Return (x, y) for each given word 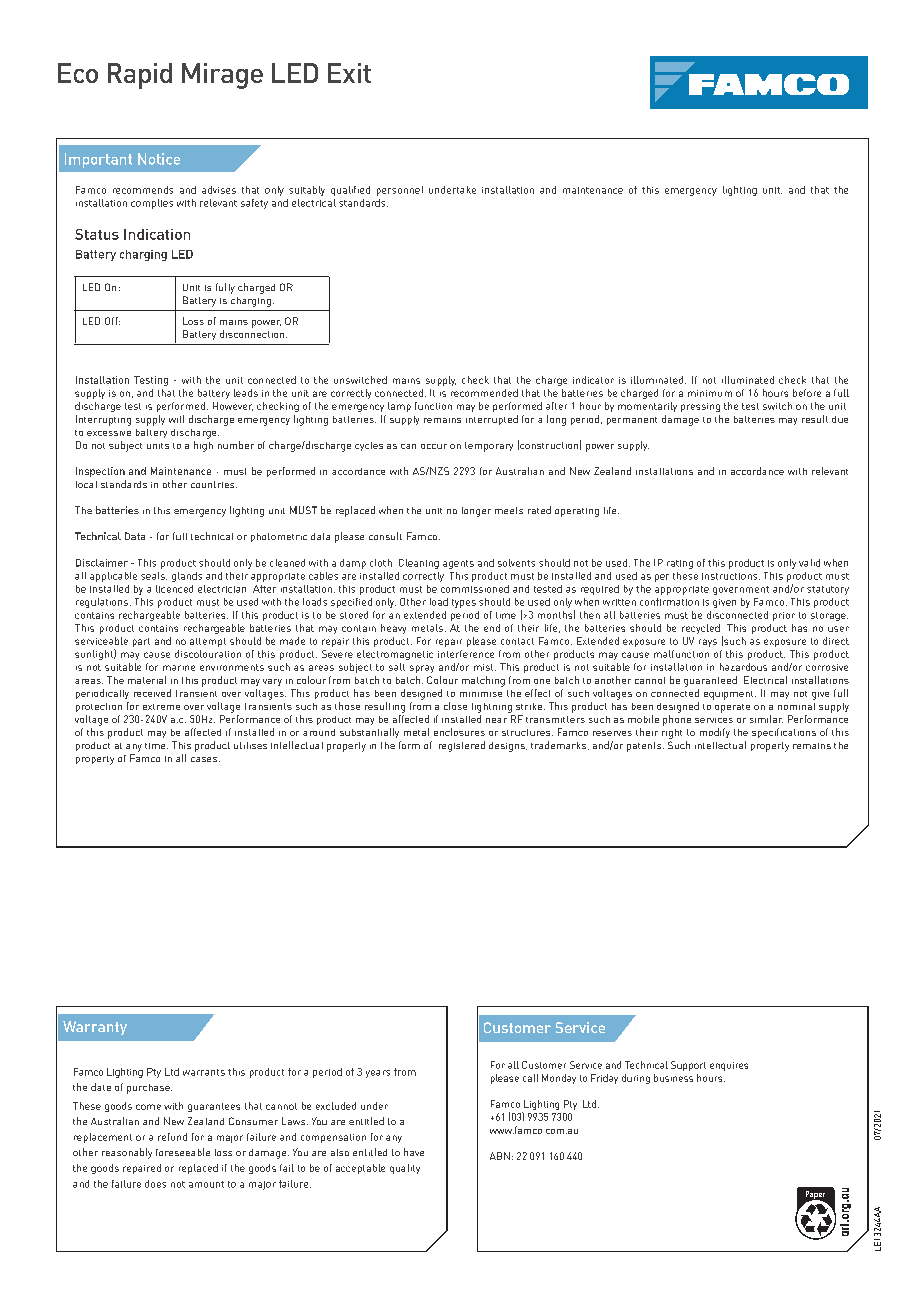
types (464, 603)
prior (784, 616)
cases (205, 759)
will (176, 419)
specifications (784, 733)
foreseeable (183, 1152)
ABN (500, 1156)
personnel (400, 191)
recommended (484, 393)
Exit (349, 73)
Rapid (140, 76)
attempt (208, 642)
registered (462, 746)
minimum (710, 393)
